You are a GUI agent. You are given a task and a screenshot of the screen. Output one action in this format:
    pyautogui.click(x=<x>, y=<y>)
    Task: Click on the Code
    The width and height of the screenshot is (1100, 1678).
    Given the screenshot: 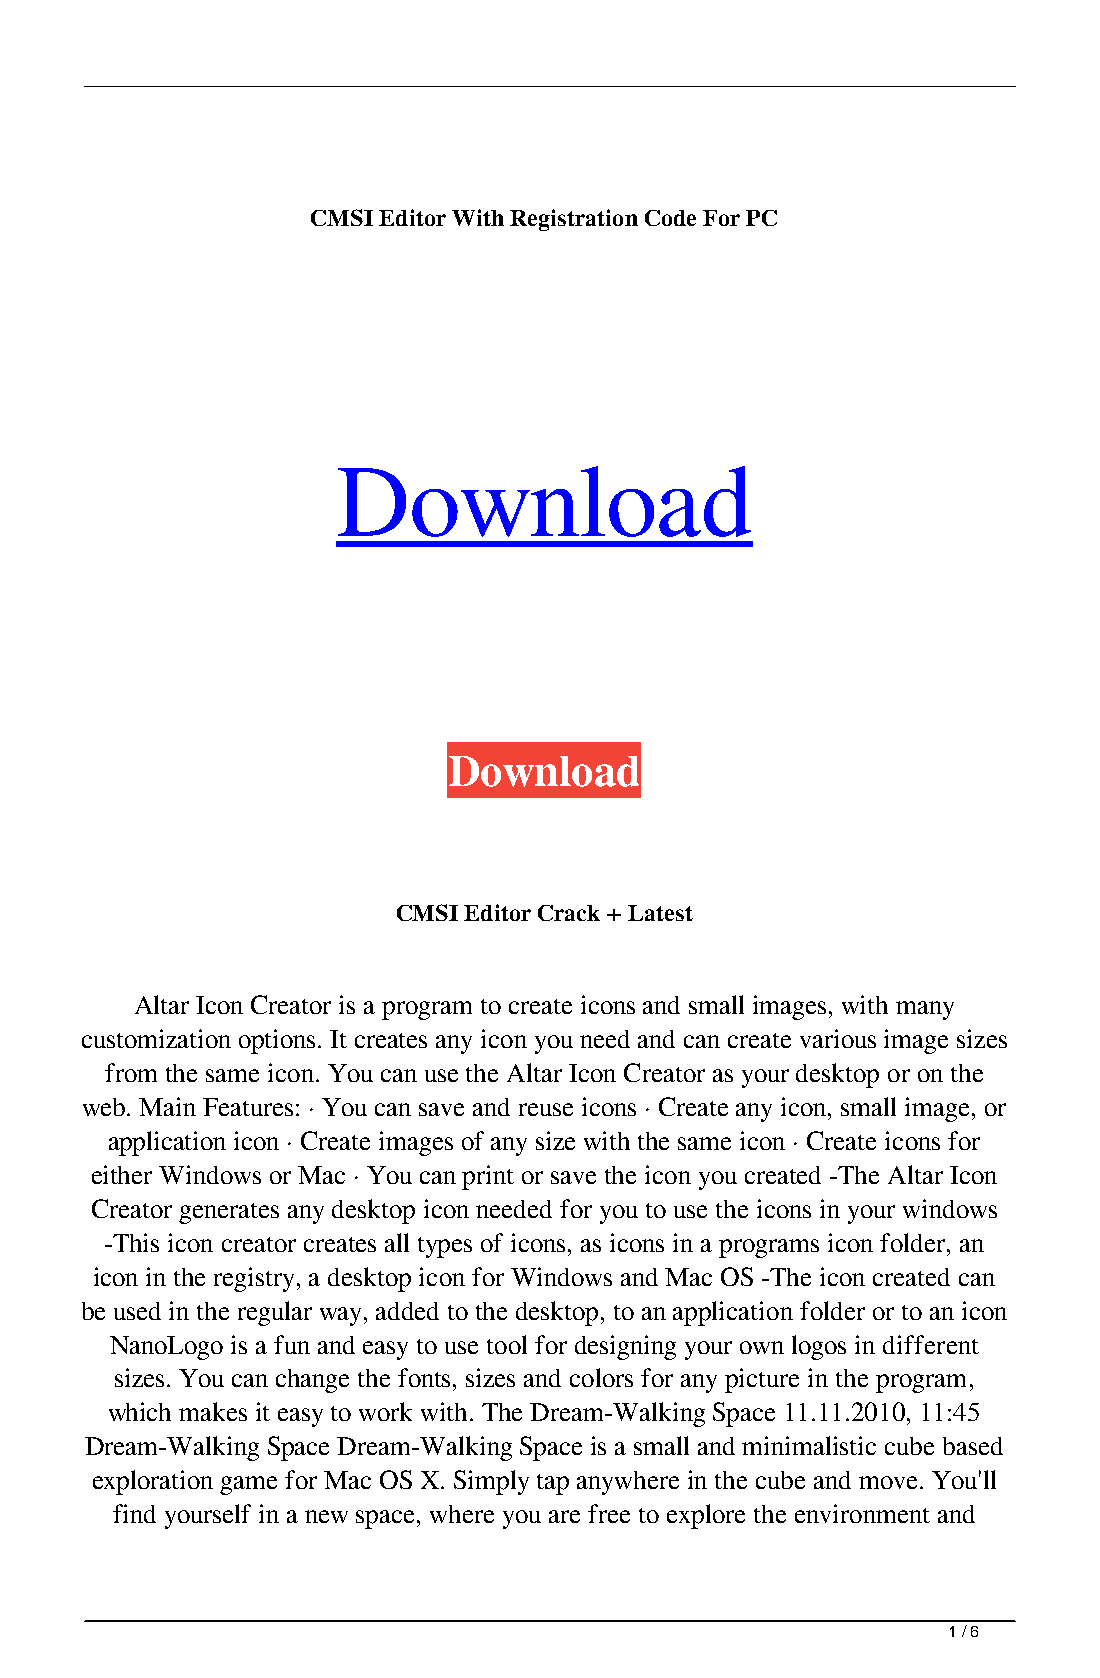 What is the action you would take?
    pyautogui.click(x=670, y=218)
